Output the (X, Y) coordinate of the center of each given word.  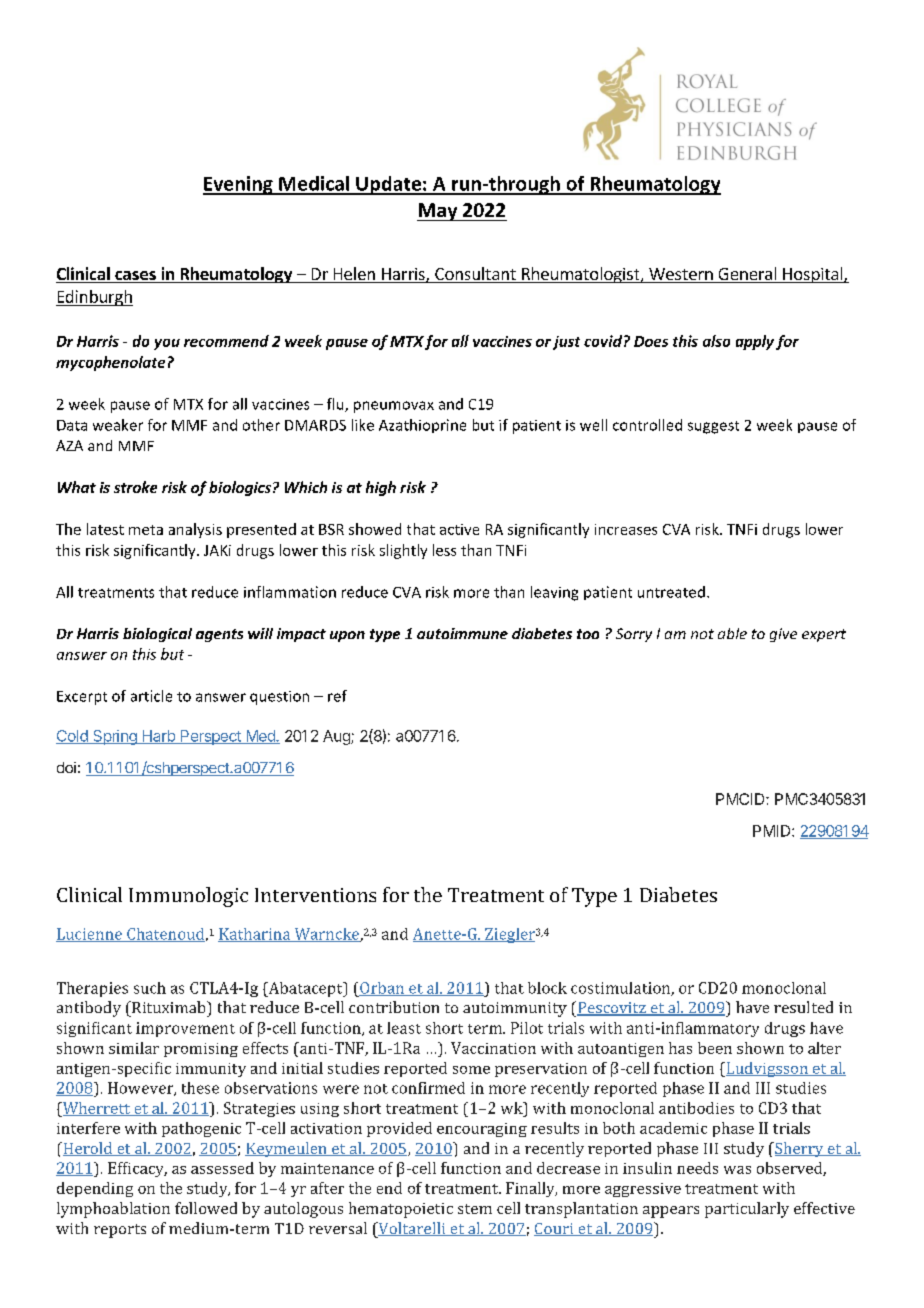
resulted (803, 1007)
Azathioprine (422, 426)
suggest (713, 427)
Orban (383, 989)
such (150, 988)
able (732, 633)
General (747, 275)
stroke (135, 487)
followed (206, 1208)
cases (135, 277)
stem (475, 1209)
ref (337, 696)
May (438, 212)
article (151, 696)
